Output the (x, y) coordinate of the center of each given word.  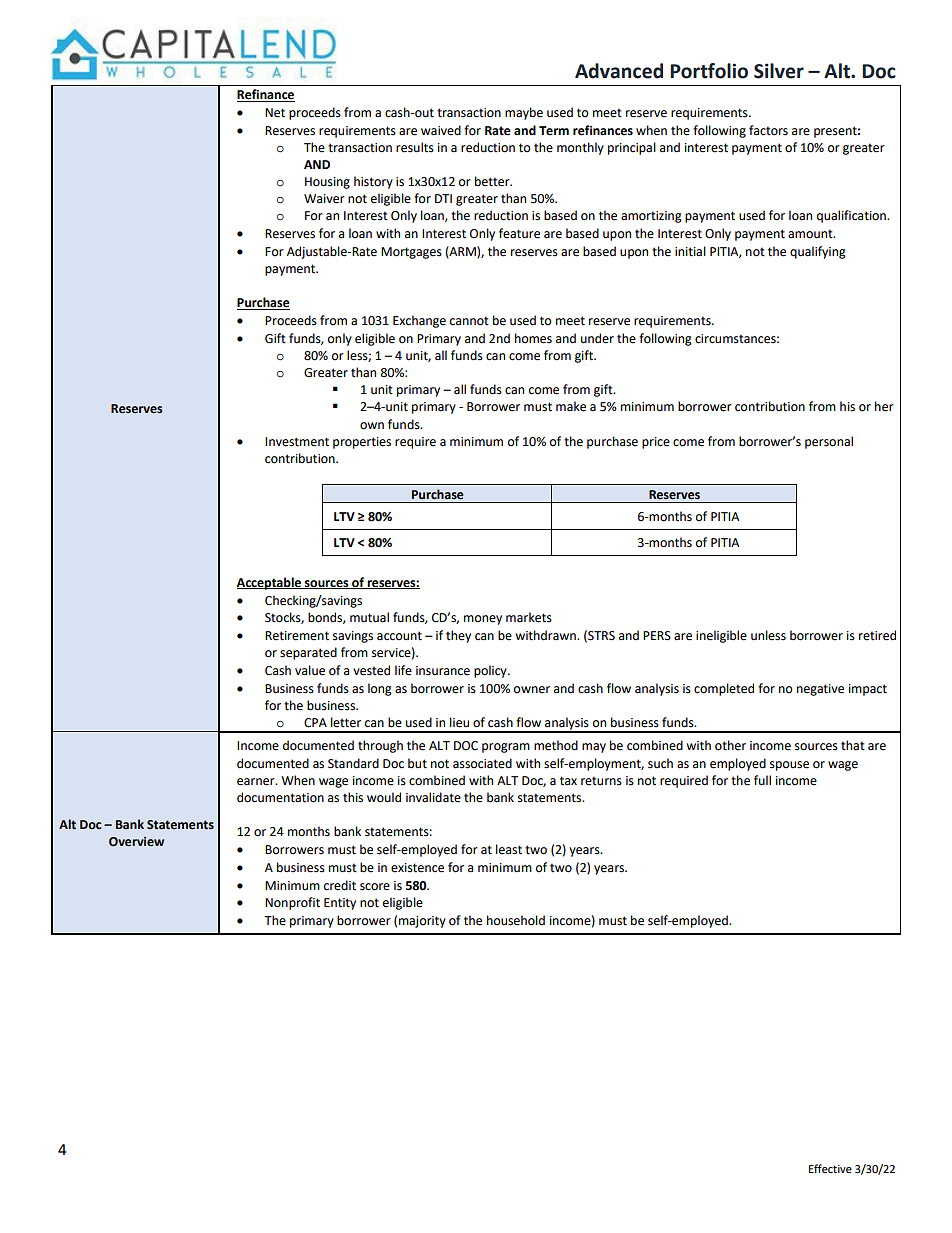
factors (768, 130)
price (656, 443)
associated (482, 763)
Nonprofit (292, 903)
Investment (297, 442)
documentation (280, 797)
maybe (524, 113)
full (762, 780)
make (571, 406)
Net (275, 113)
